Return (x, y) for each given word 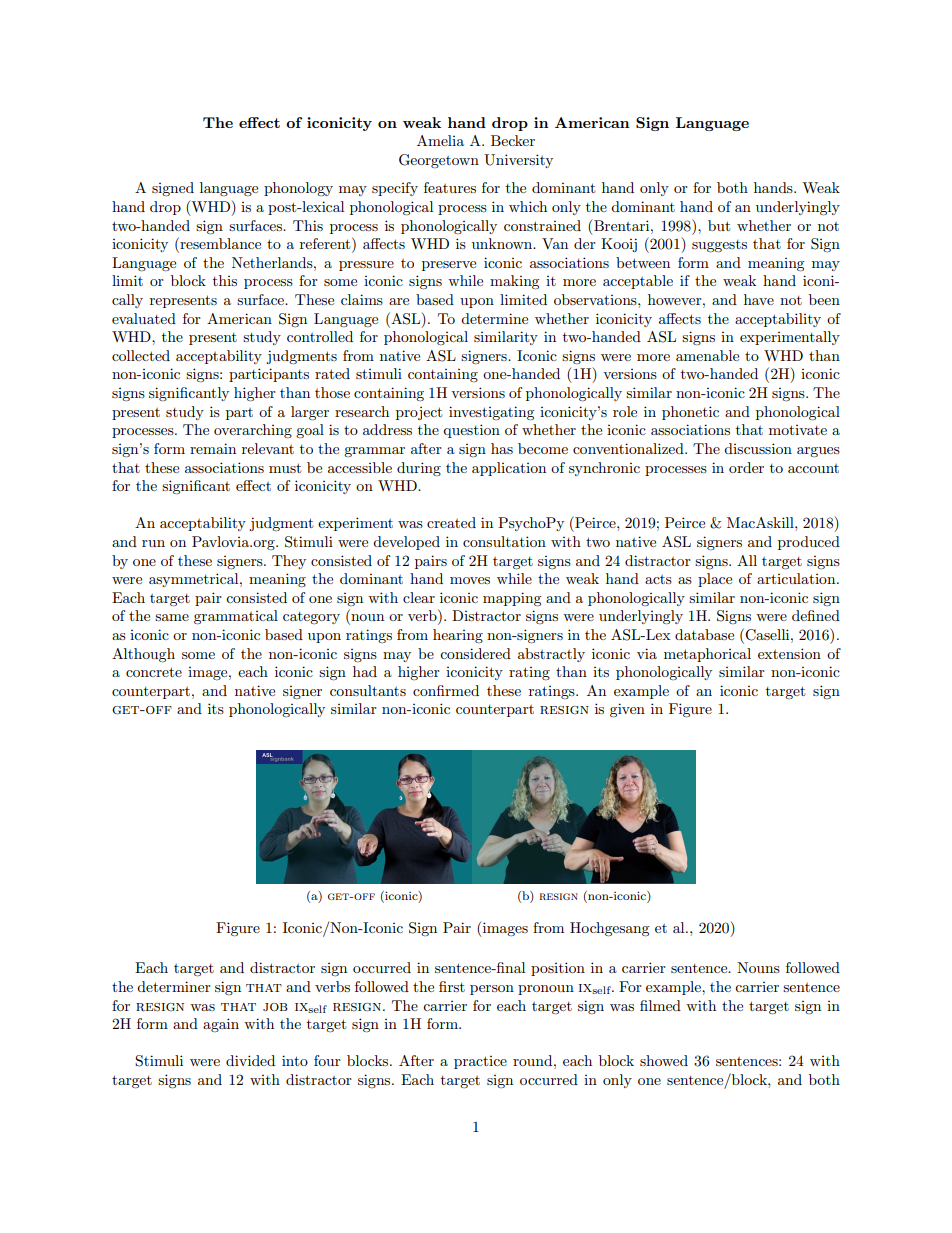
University (518, 161)
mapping (512, 599)
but (719, 225)
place (715, 580)
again (221, 1025)
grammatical (236, 617)
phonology (298, 189)
